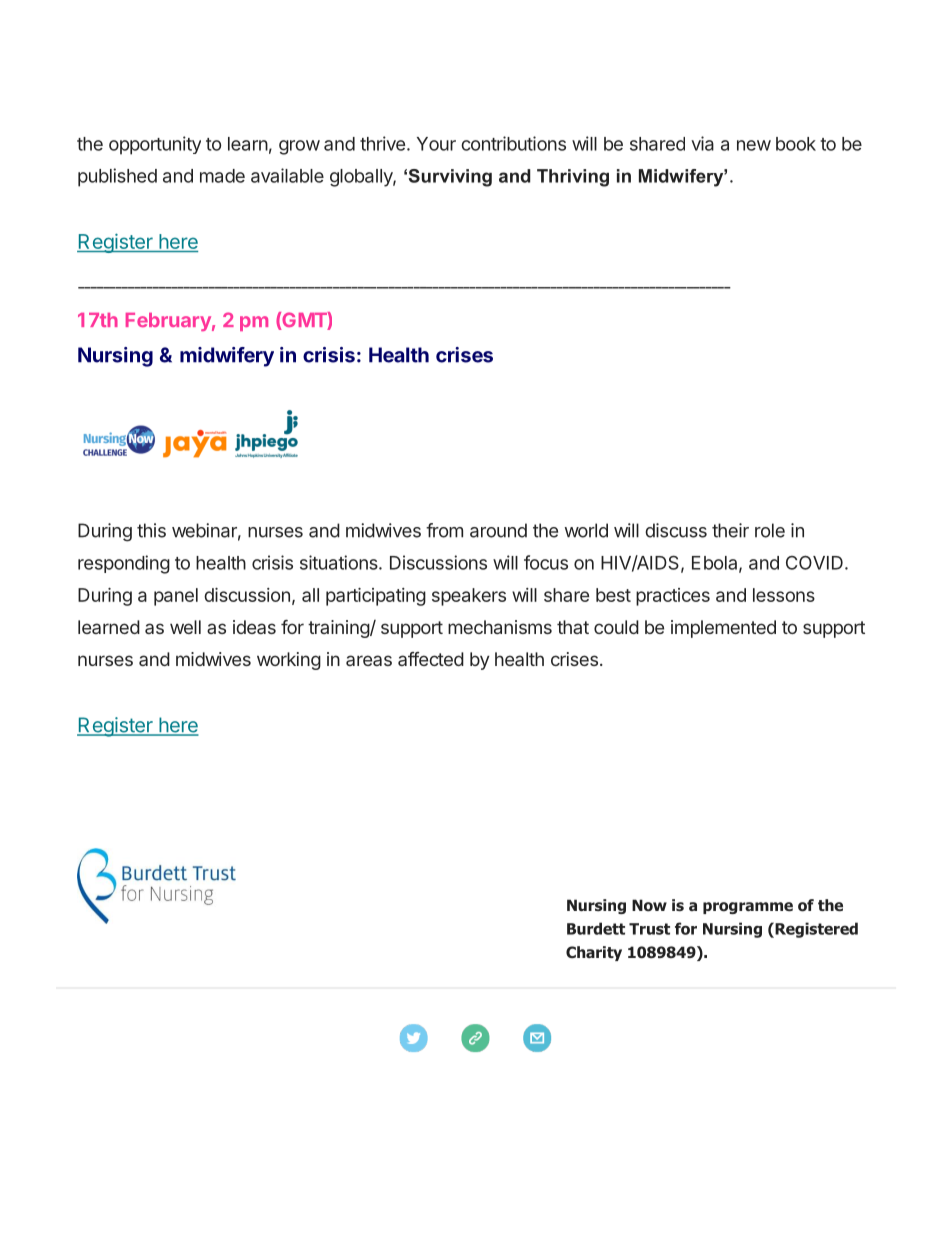 This page has width=952, height=1233. What do you see at coordinates (754, 145) in the page?
I see `new` at bounding box center [754, 145].
